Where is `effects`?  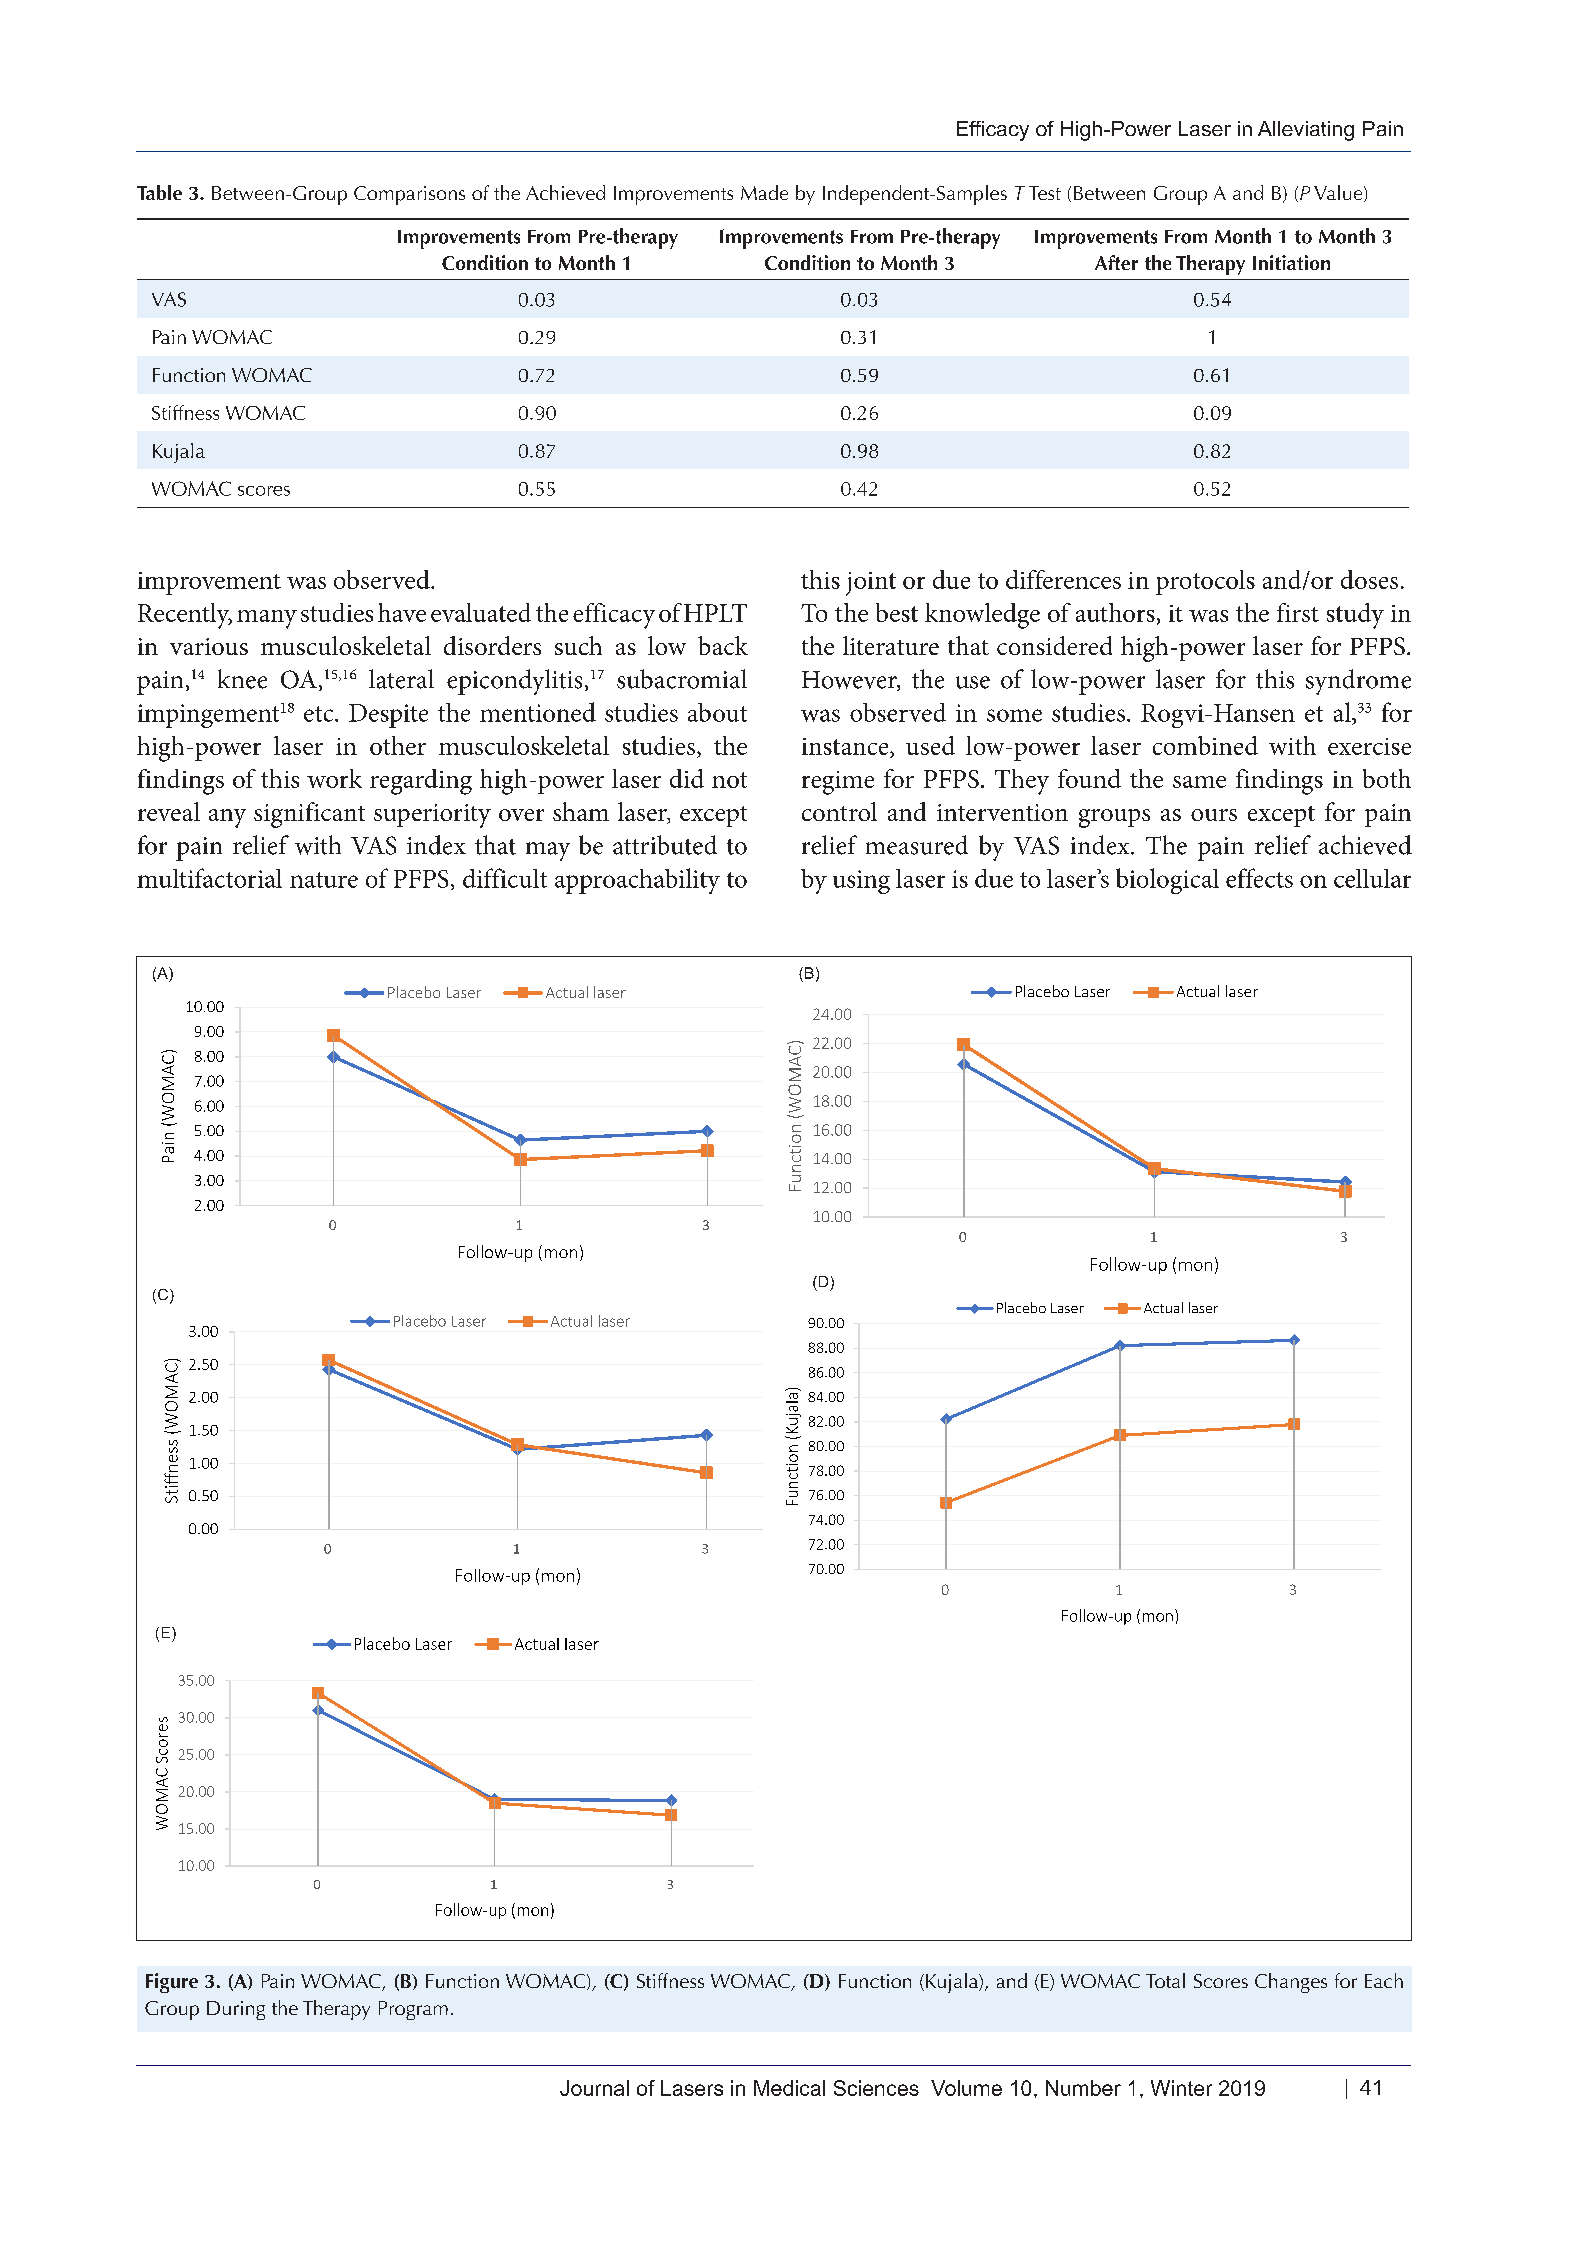
effects is located at coordinates (1259, 878).
